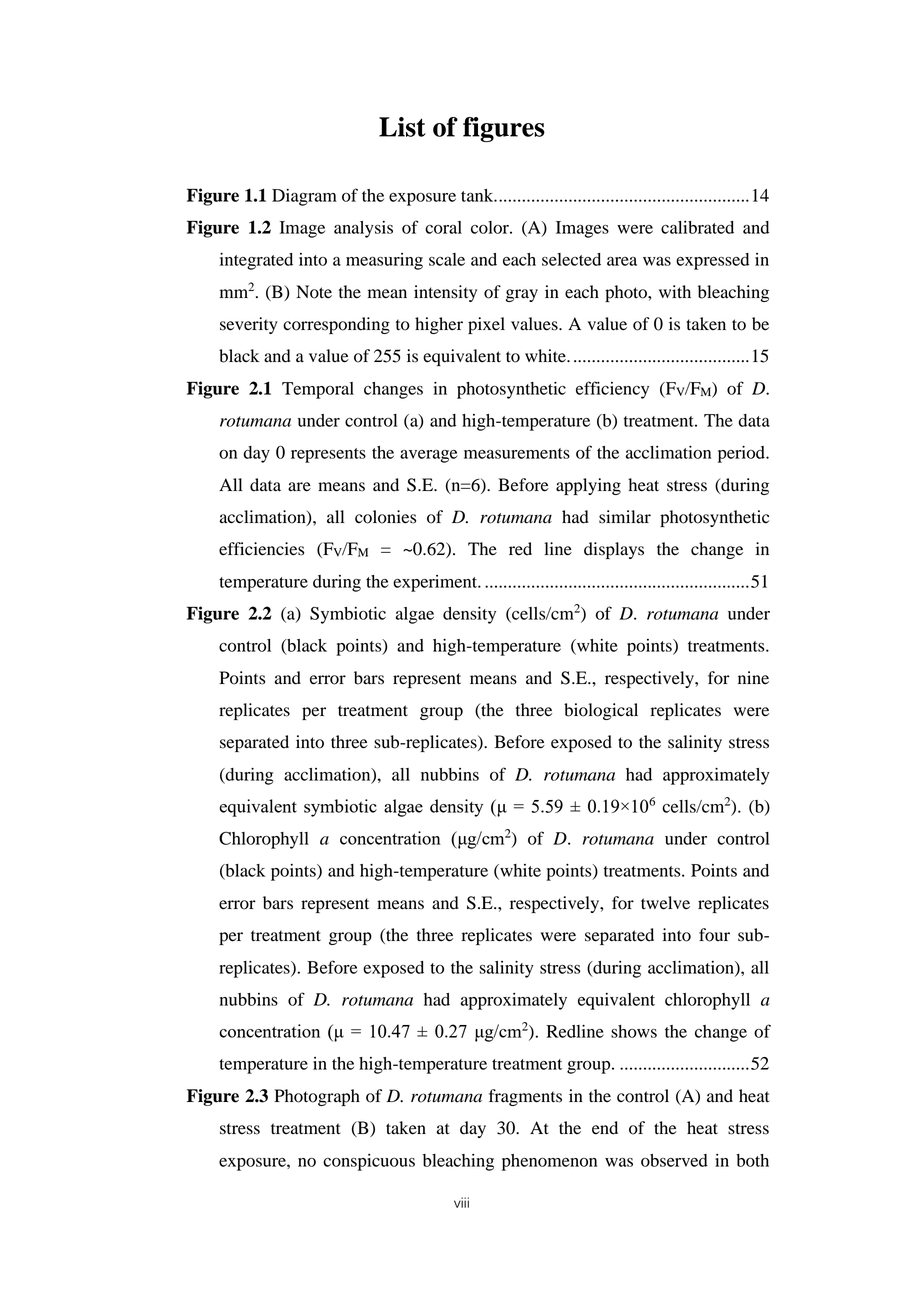 The height and width of the page is (1308, 924). What do you see at coordinates (753, 678) in the page?
I see `nine` at bounding box center [753, 678].
